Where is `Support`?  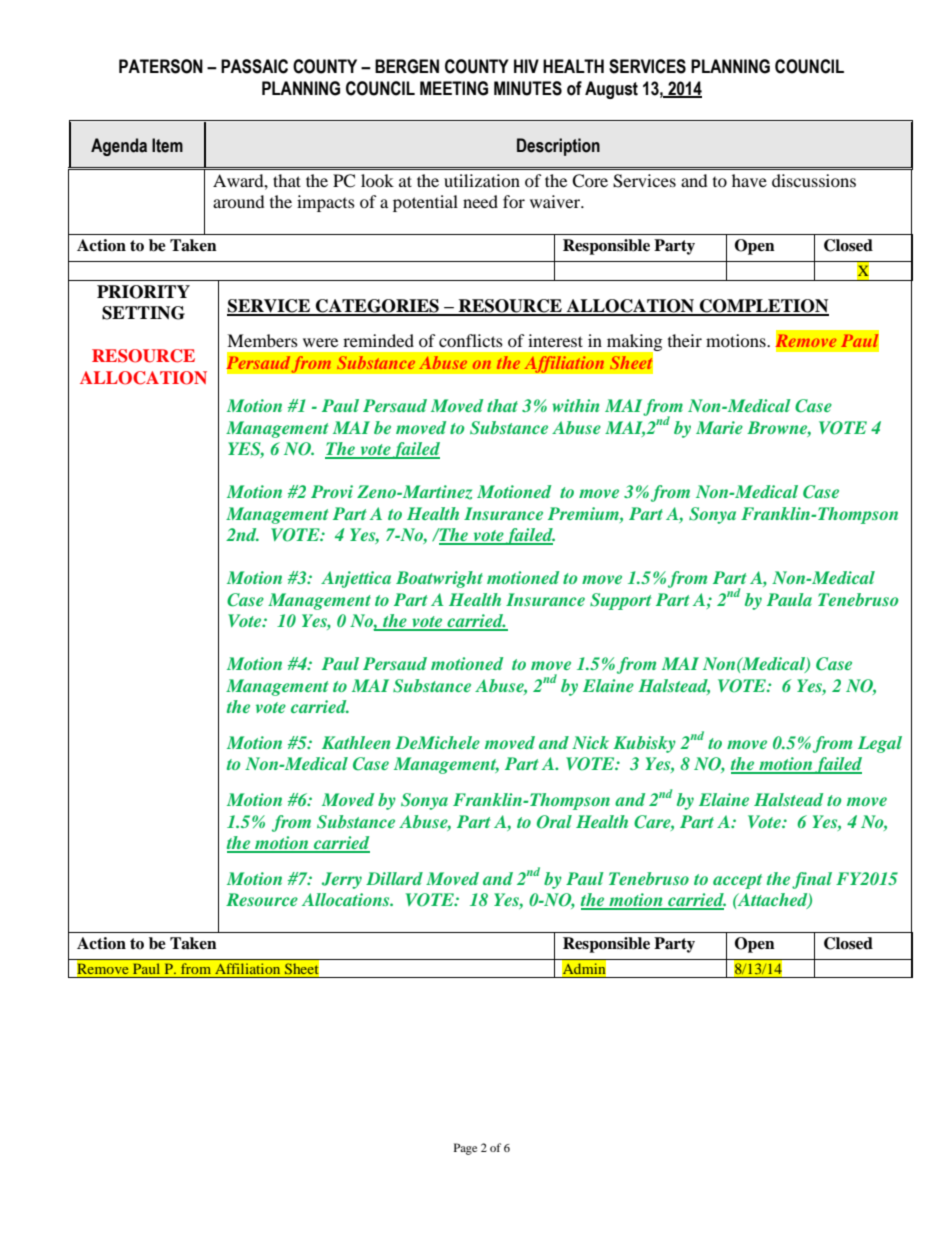
Support is located at coordinates (620, 601).
